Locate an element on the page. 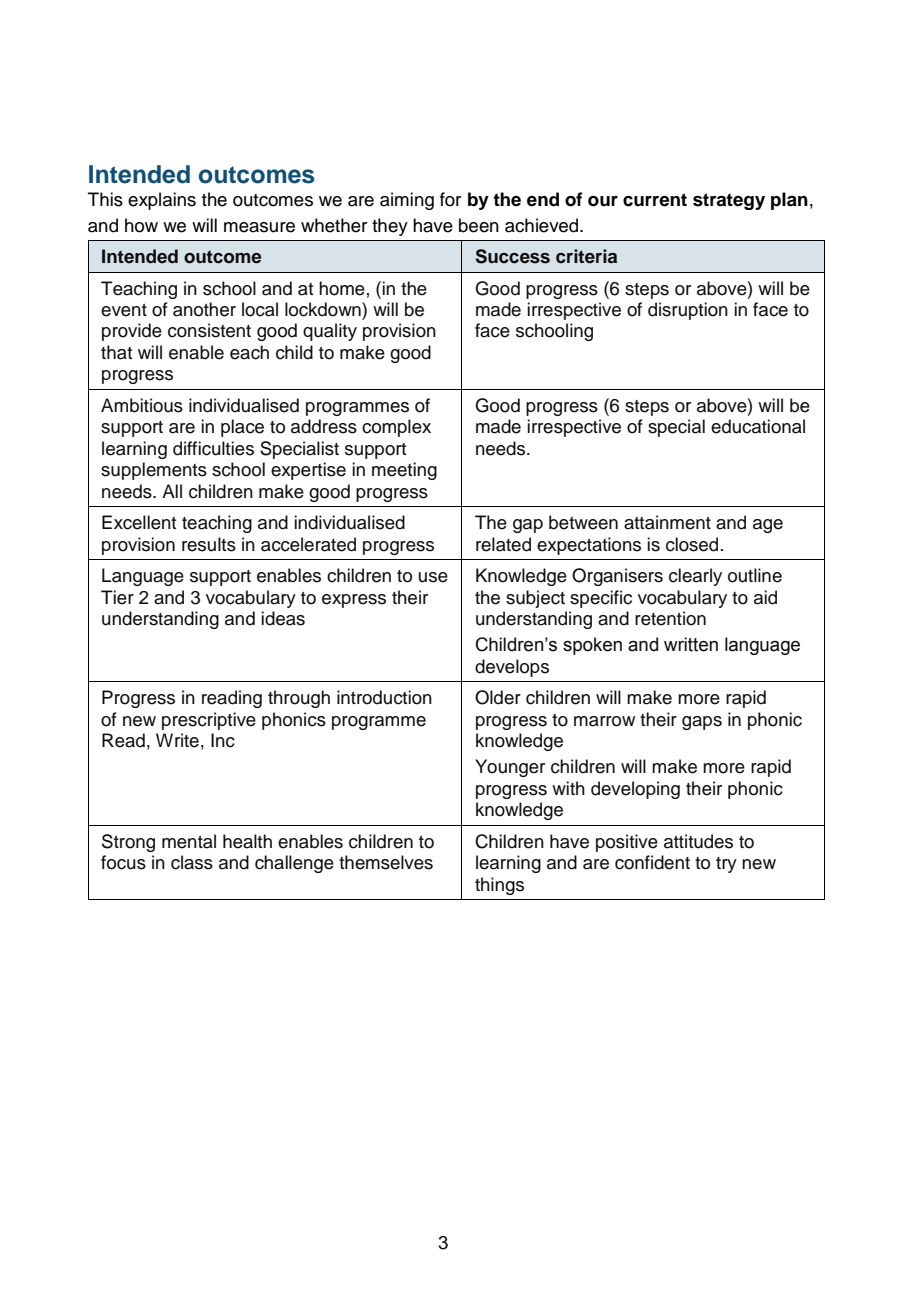  explains is located at coordinates (162, 201).
